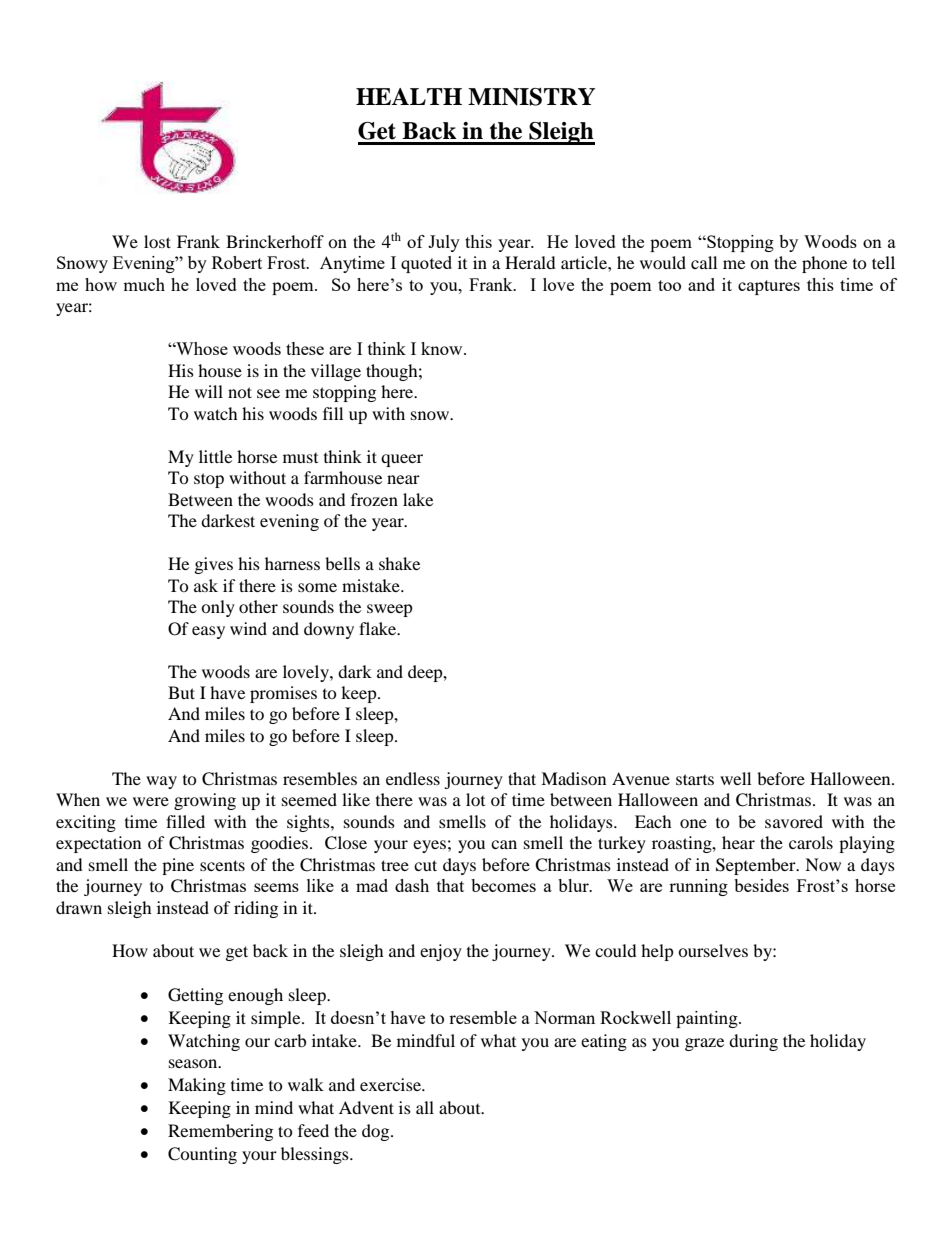 The height and width of the document is (1233, 952). I want to click on phone, so click(824, 264).
